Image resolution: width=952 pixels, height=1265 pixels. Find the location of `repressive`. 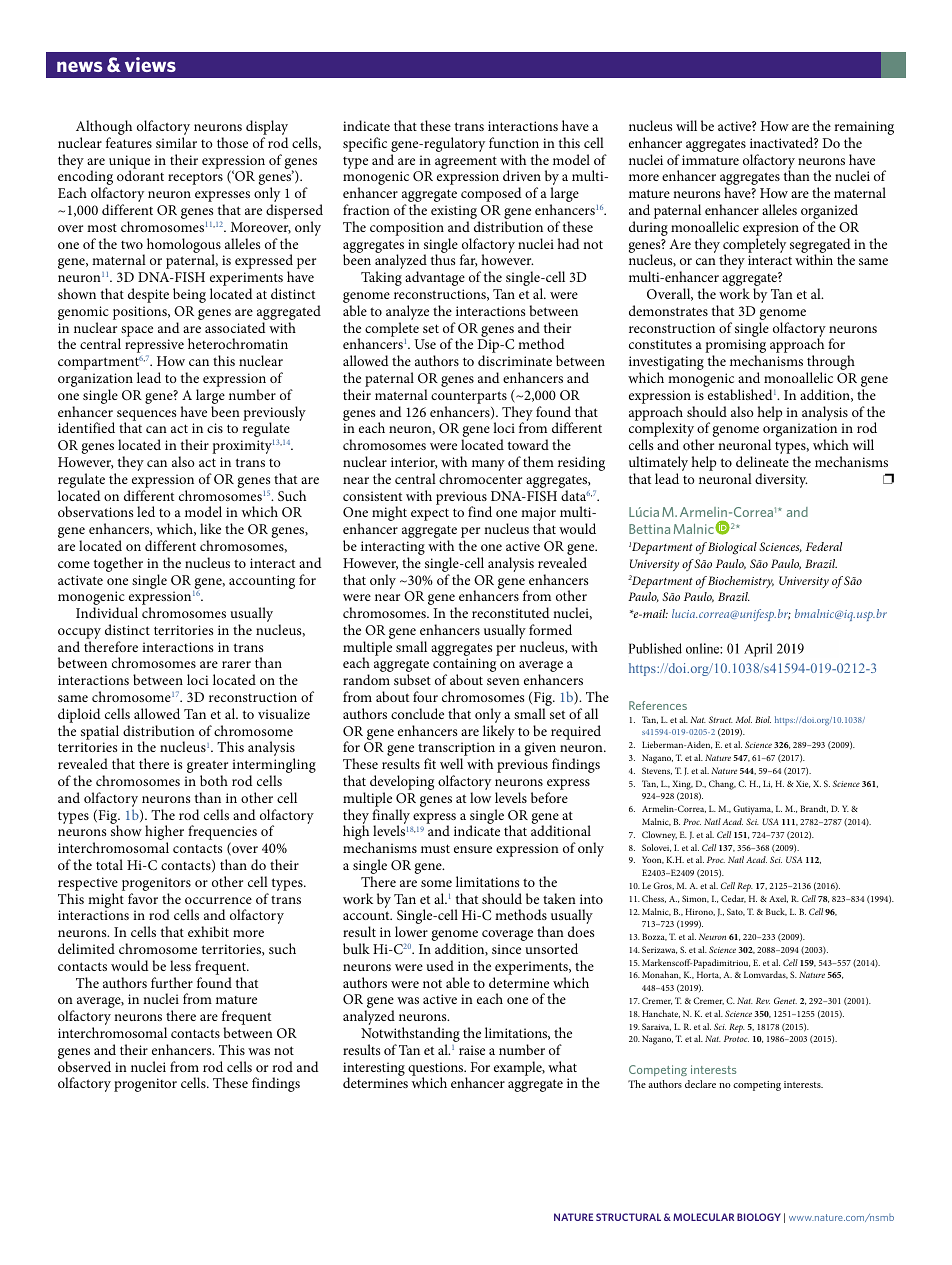

repressive is located at coordinates (154, 347).
